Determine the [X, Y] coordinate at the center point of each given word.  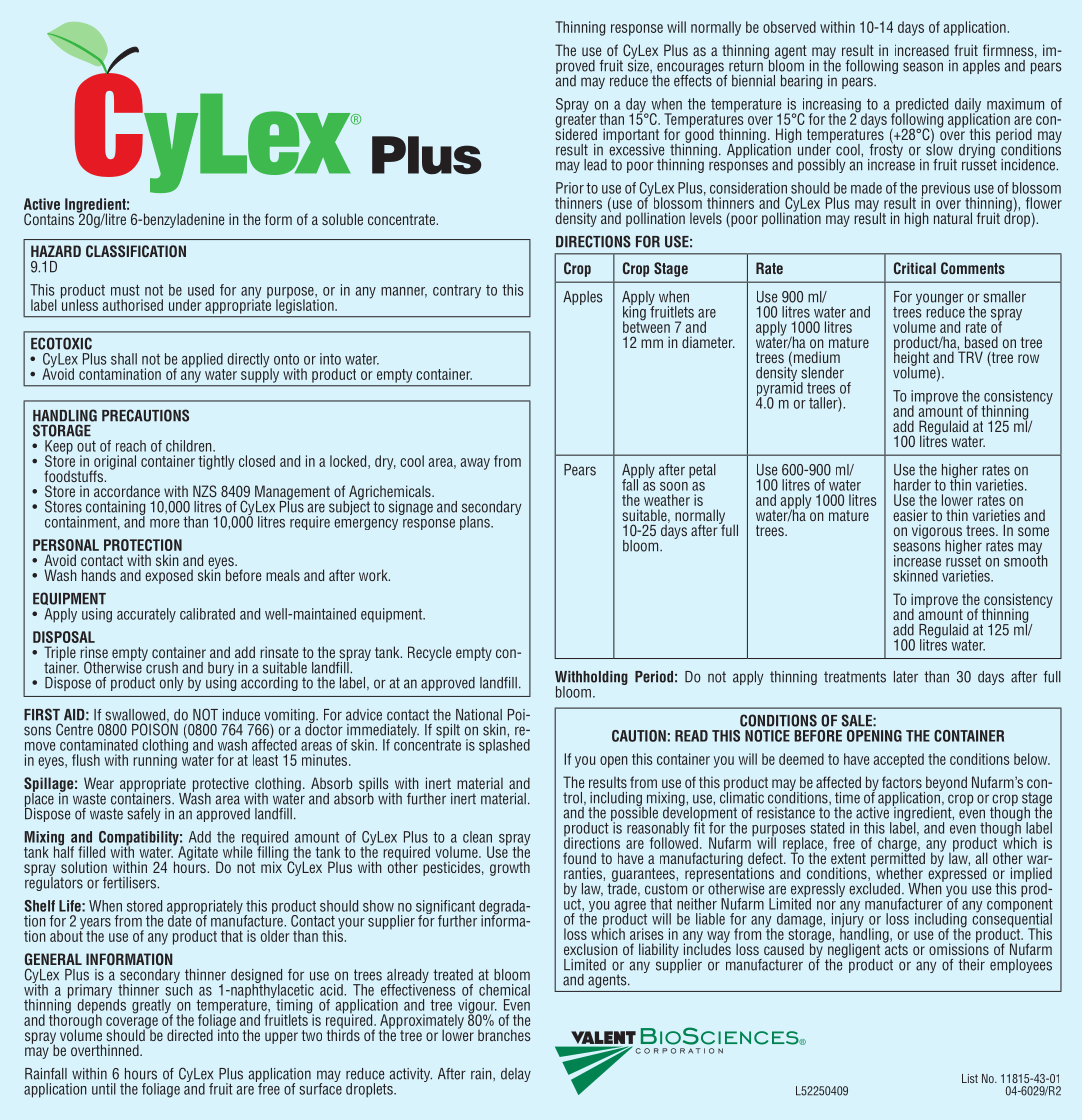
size [639, 64]
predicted [921, 106]
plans [476, 523]
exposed [169, 576]
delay [516, 1075]
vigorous [938, 532]
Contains [49, 219]
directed [190, 1035]
